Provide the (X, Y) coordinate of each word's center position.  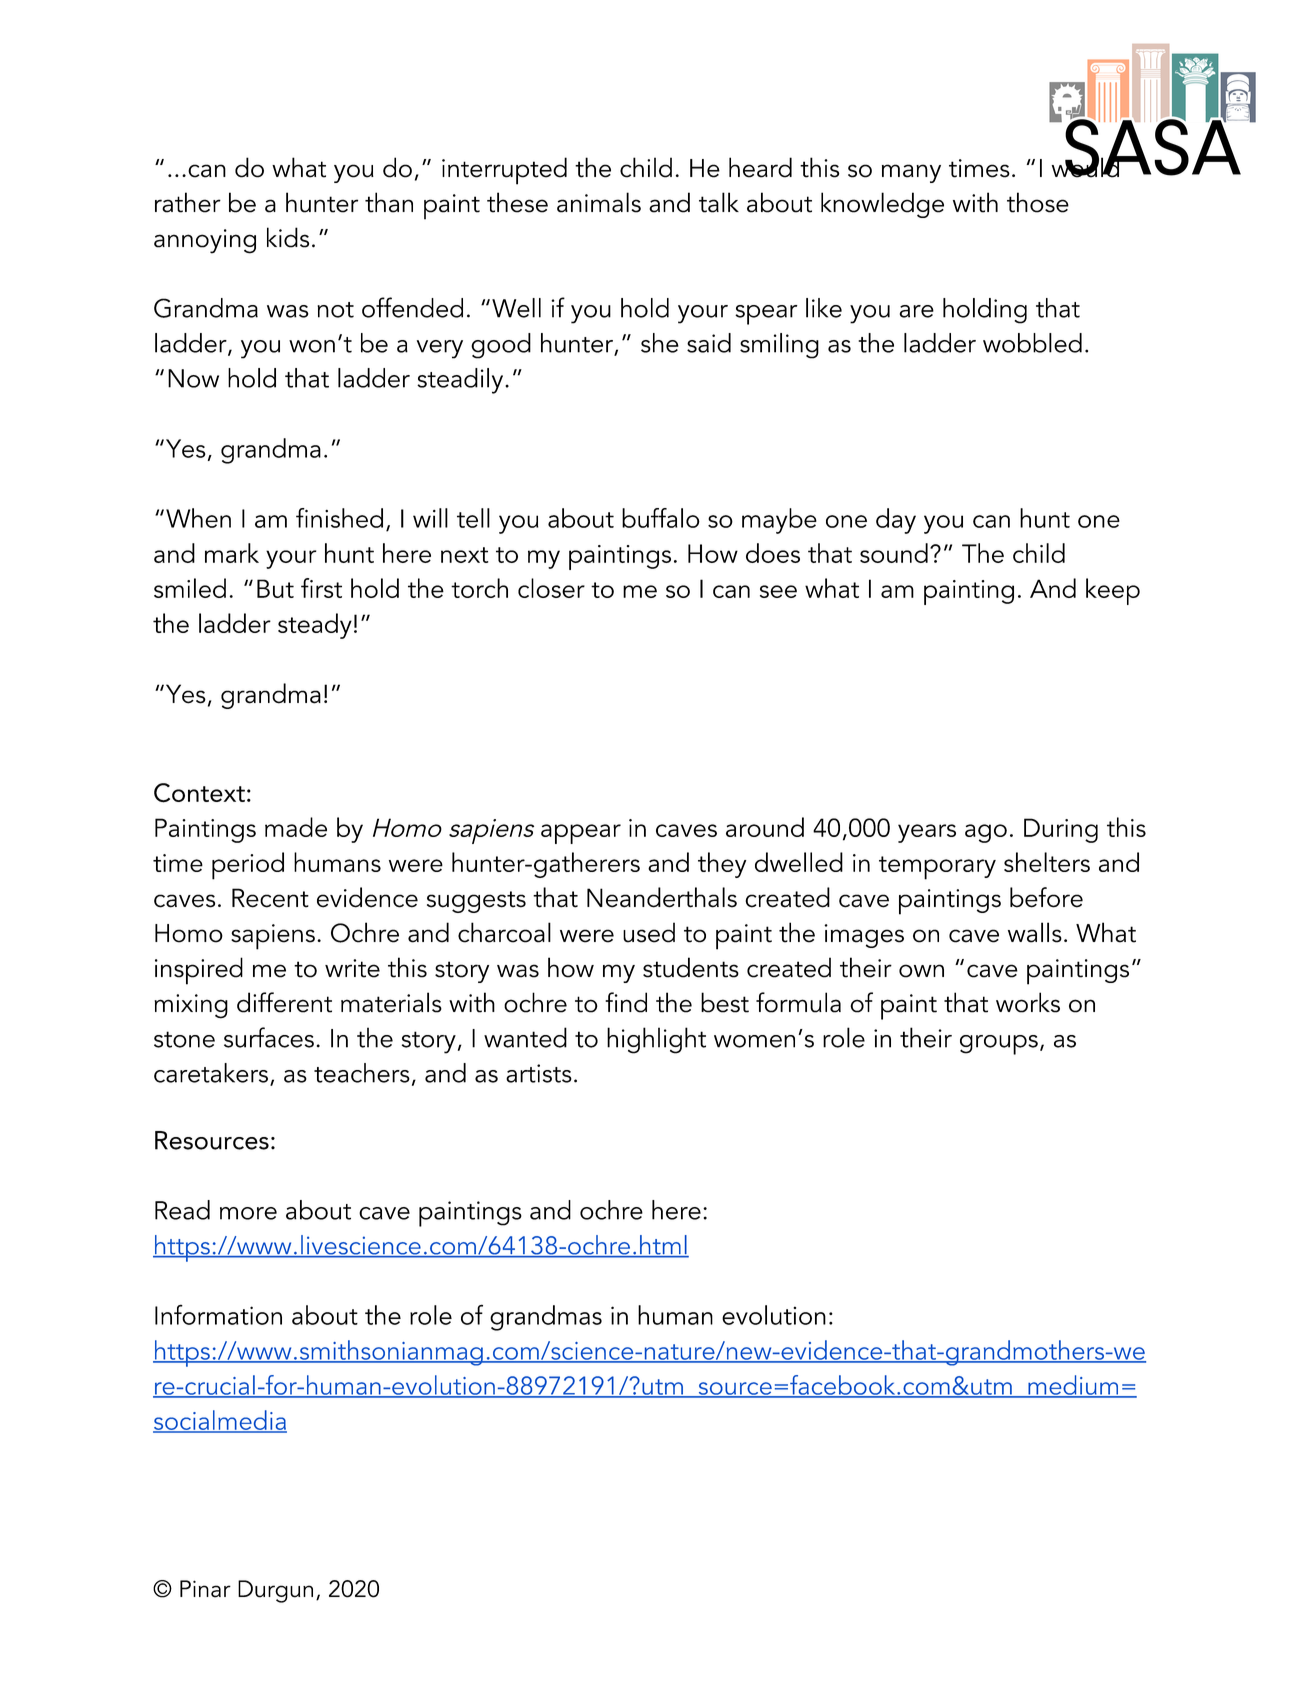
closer (551, 588)
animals (599, 202)
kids (288, 237)
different (284, 1002)
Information (218, 1314)
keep (1113, 591)
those (1038, 202)
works (1028, 1002)
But (275, 588)
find (626, 1002)
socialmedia (220, 1421)
